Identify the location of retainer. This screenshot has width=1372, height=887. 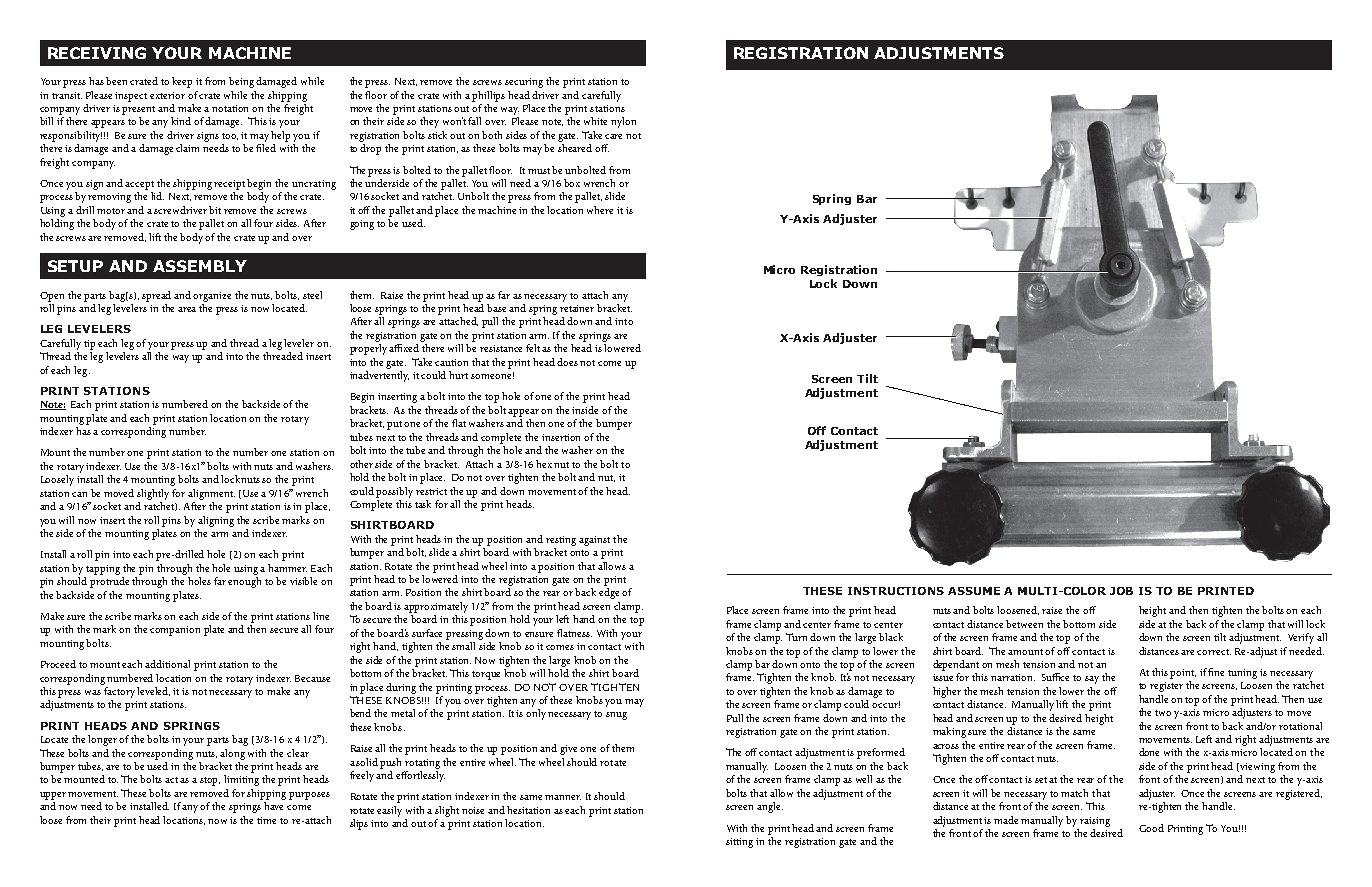
(577, 308).
